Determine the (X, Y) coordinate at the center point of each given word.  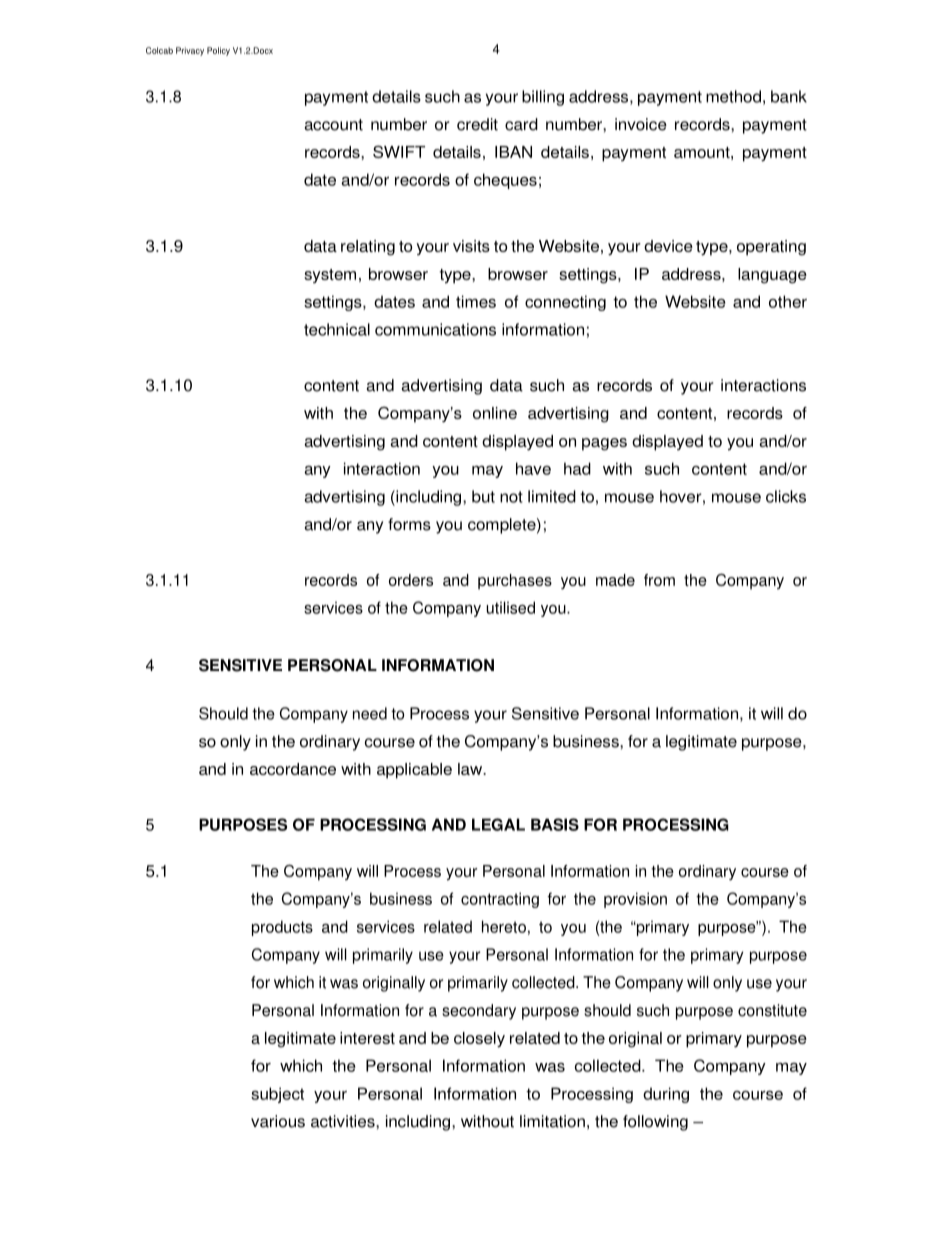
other (788, 301)
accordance (293, 769)
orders (411, 580)
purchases (515, 582)
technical (337, 329)
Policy (218, 51)
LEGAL (498, 824)
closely (479, 1040)
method (733, 96)
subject (277, 1095)
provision (635, 900)
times (476, 301)
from (659, 580)
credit (477, 124)
